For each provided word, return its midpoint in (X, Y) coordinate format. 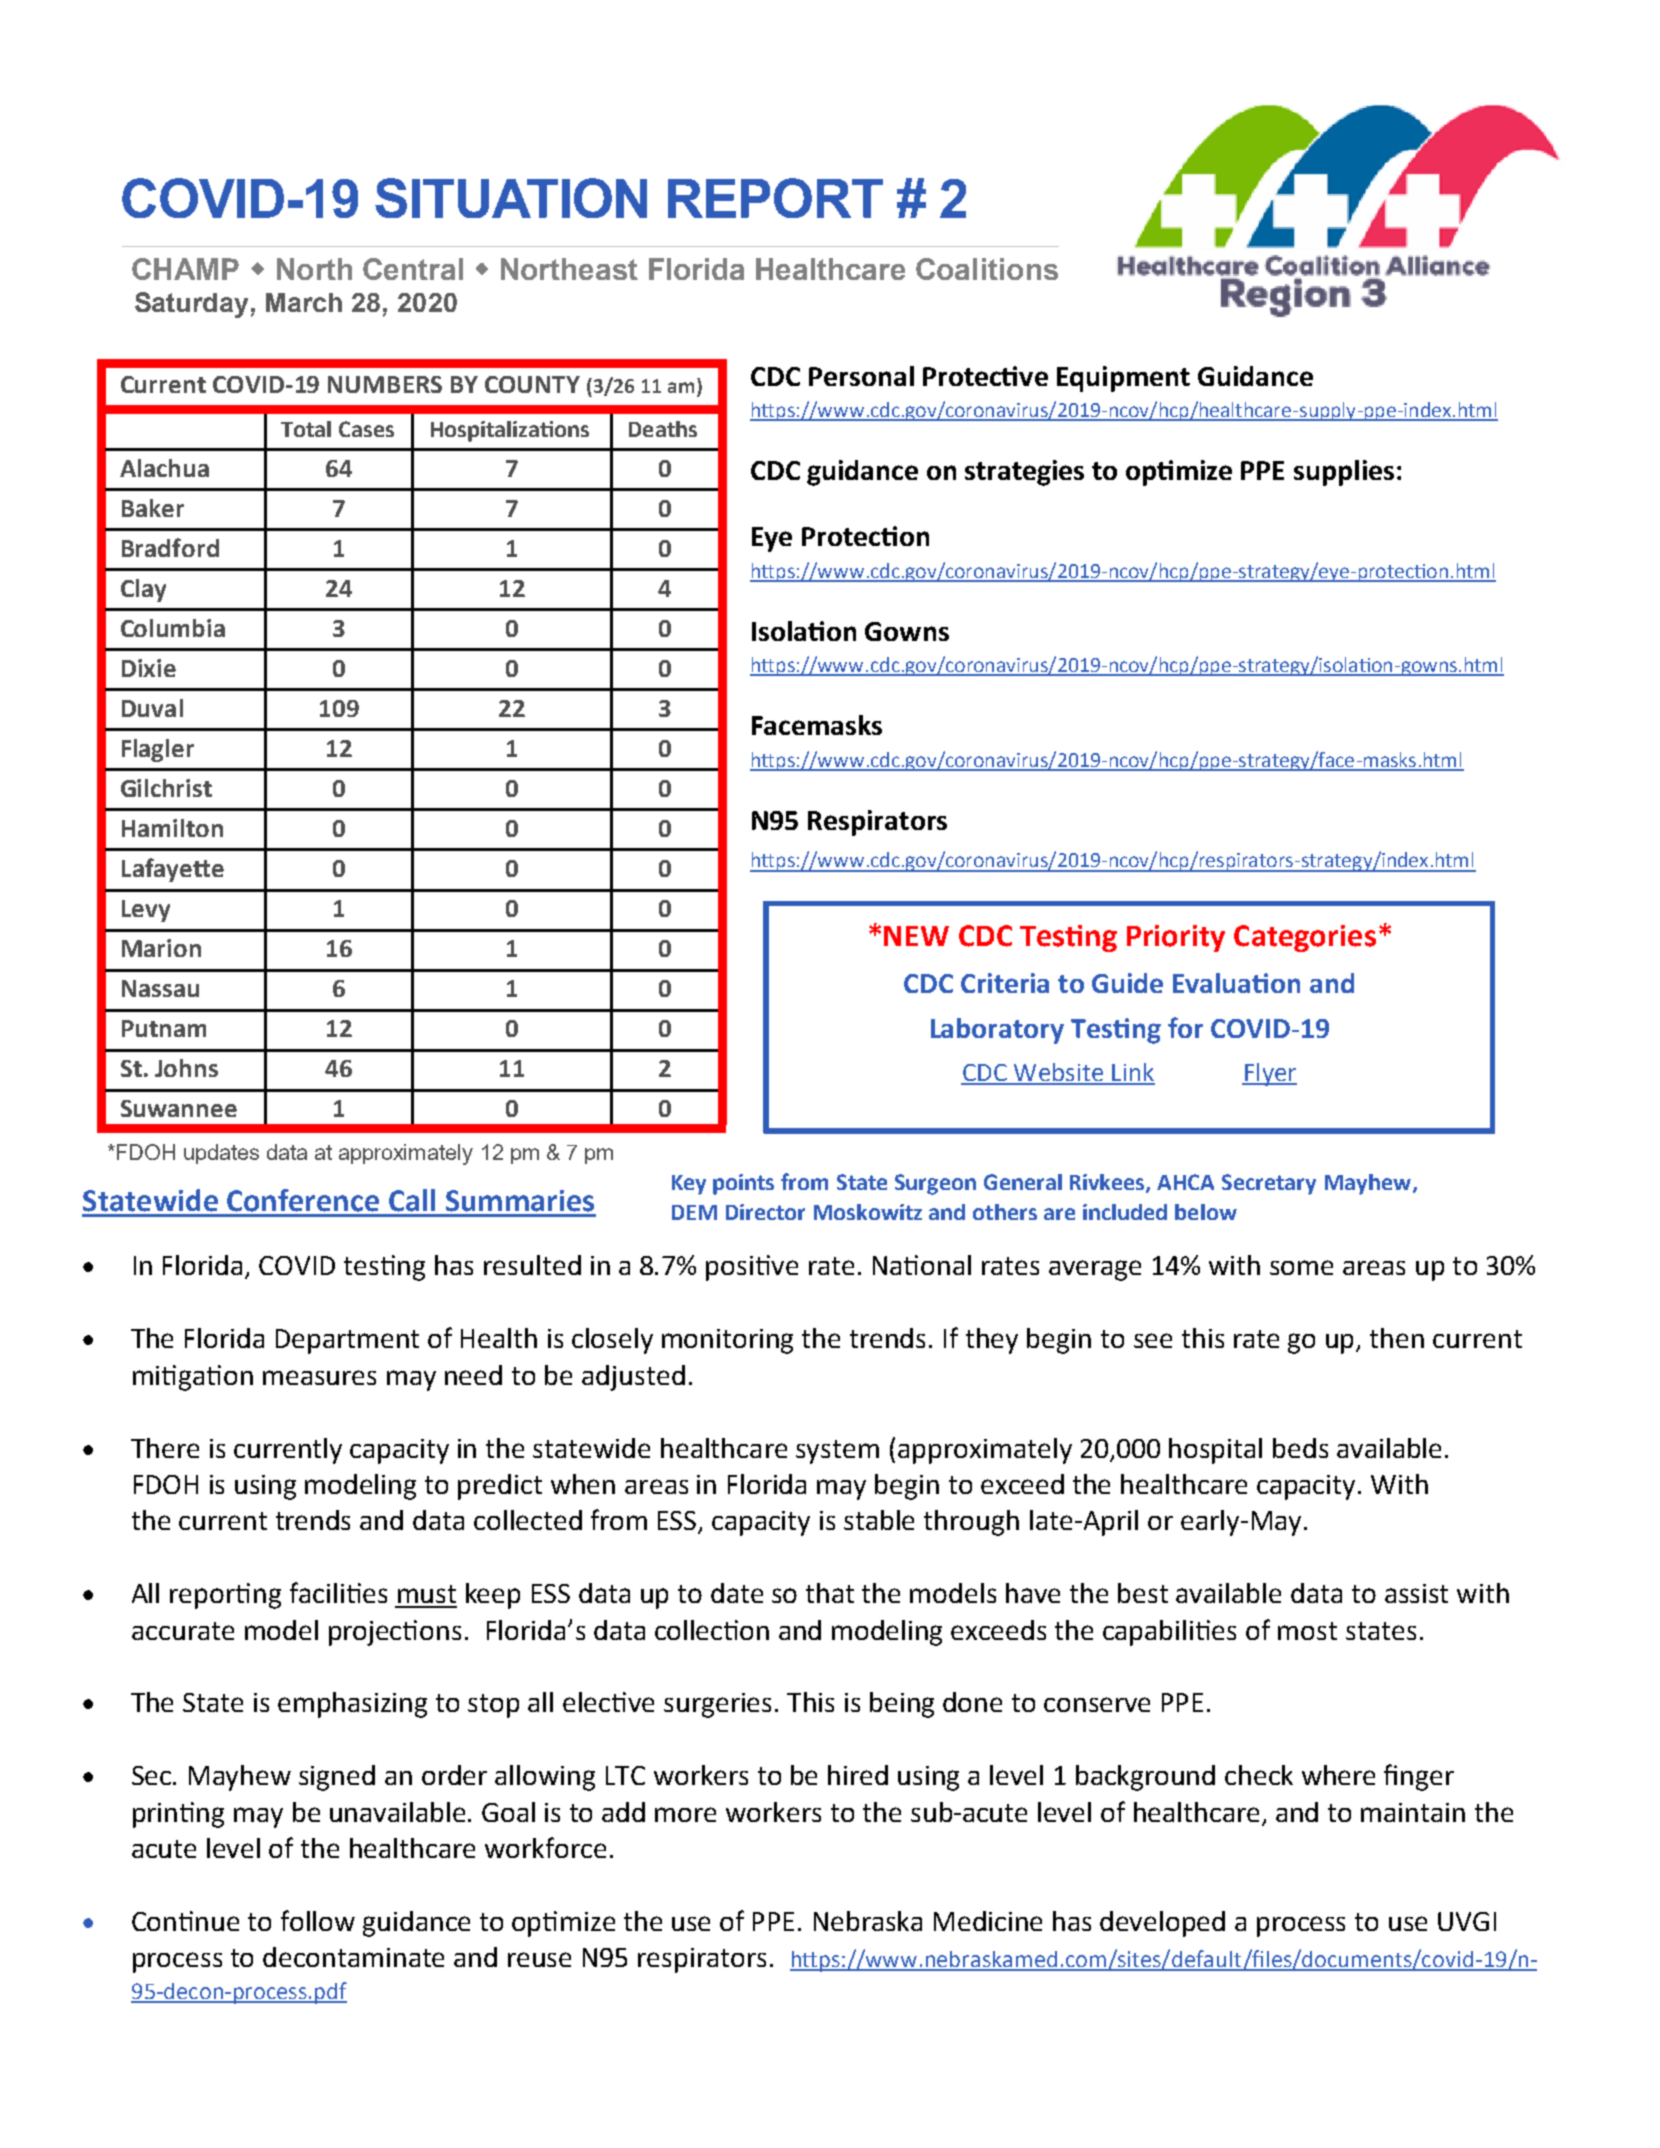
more (685, 1814)
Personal (861, 376)
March (304, 302)
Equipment (1123, 379)
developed (1162, 1924)
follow (318, 1920)
